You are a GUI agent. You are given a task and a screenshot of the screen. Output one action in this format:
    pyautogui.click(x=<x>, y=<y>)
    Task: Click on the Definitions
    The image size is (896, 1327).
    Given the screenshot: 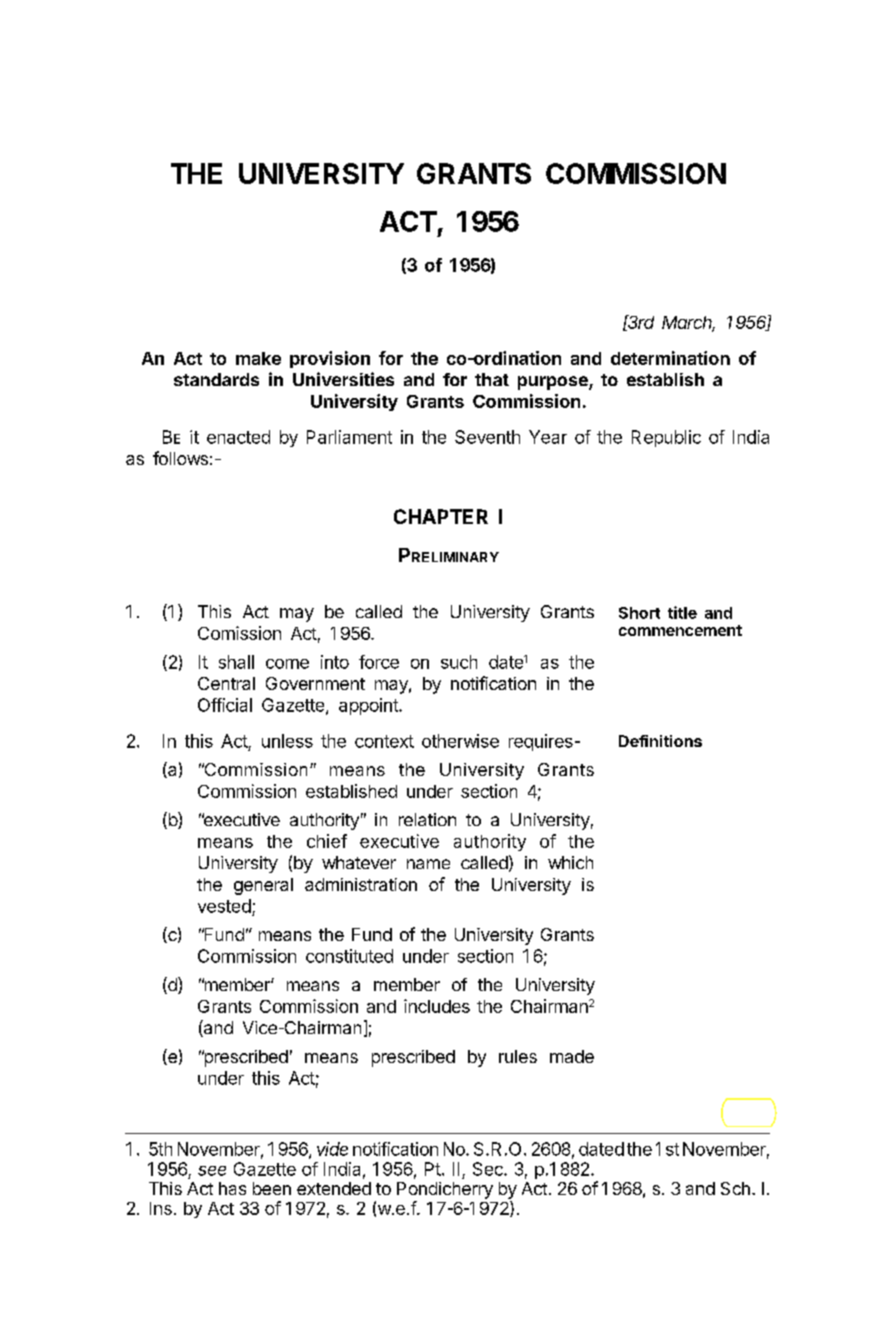 What is the action you would take?
    pyautogui.click(x=660, y=741)
